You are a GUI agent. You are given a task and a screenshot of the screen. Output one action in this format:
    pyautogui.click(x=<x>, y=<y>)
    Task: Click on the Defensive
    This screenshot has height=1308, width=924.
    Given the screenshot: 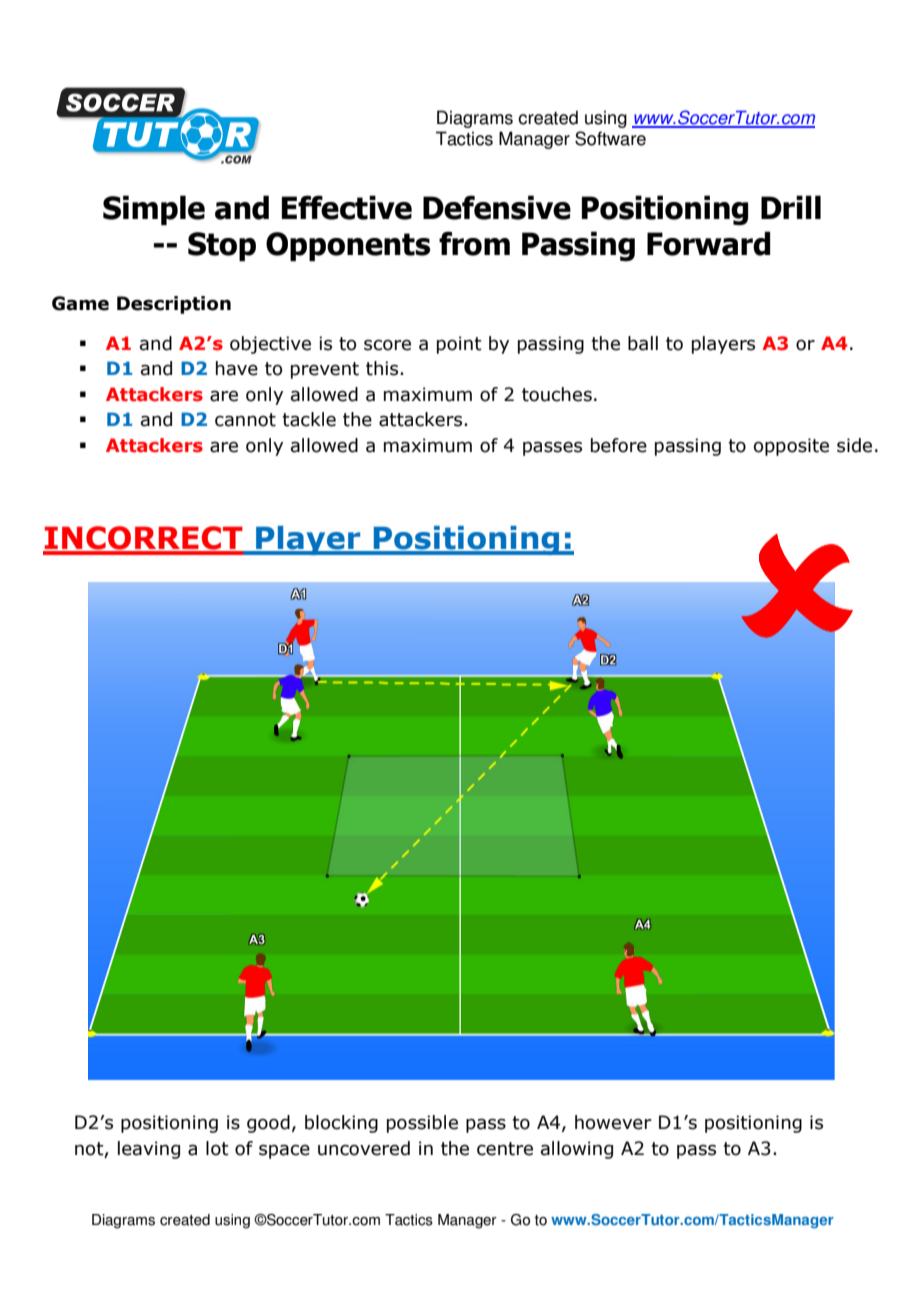 What is the action you would take?
    pyautogui.click(x=497, y=207)
